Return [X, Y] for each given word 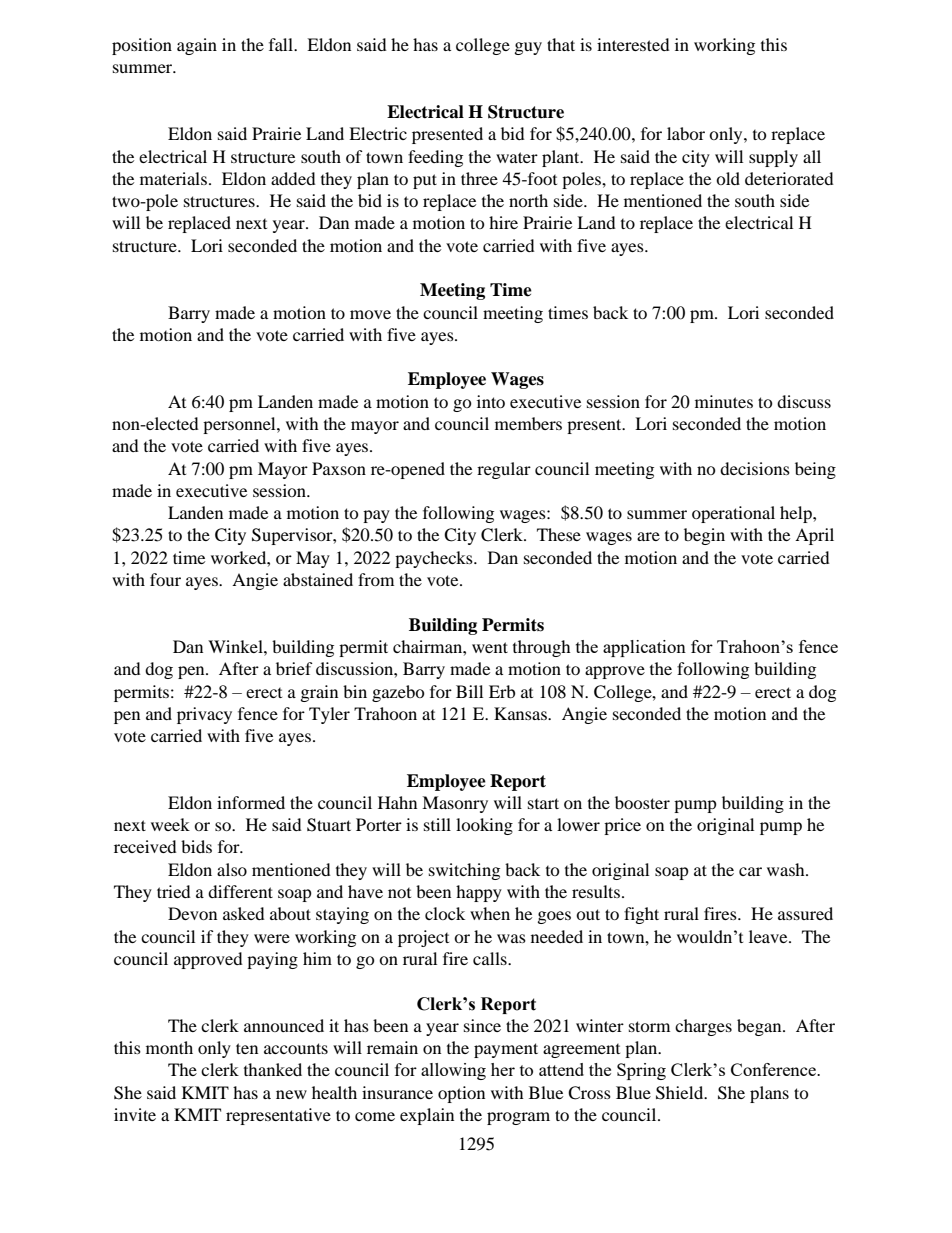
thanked [273, 1069]
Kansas [521, 713]
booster [642, 802]
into [491, 401]
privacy [204, 715]
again [197, 46]
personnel [240, 425]
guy [528, 48]
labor [686, 133]
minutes [724, 401]
